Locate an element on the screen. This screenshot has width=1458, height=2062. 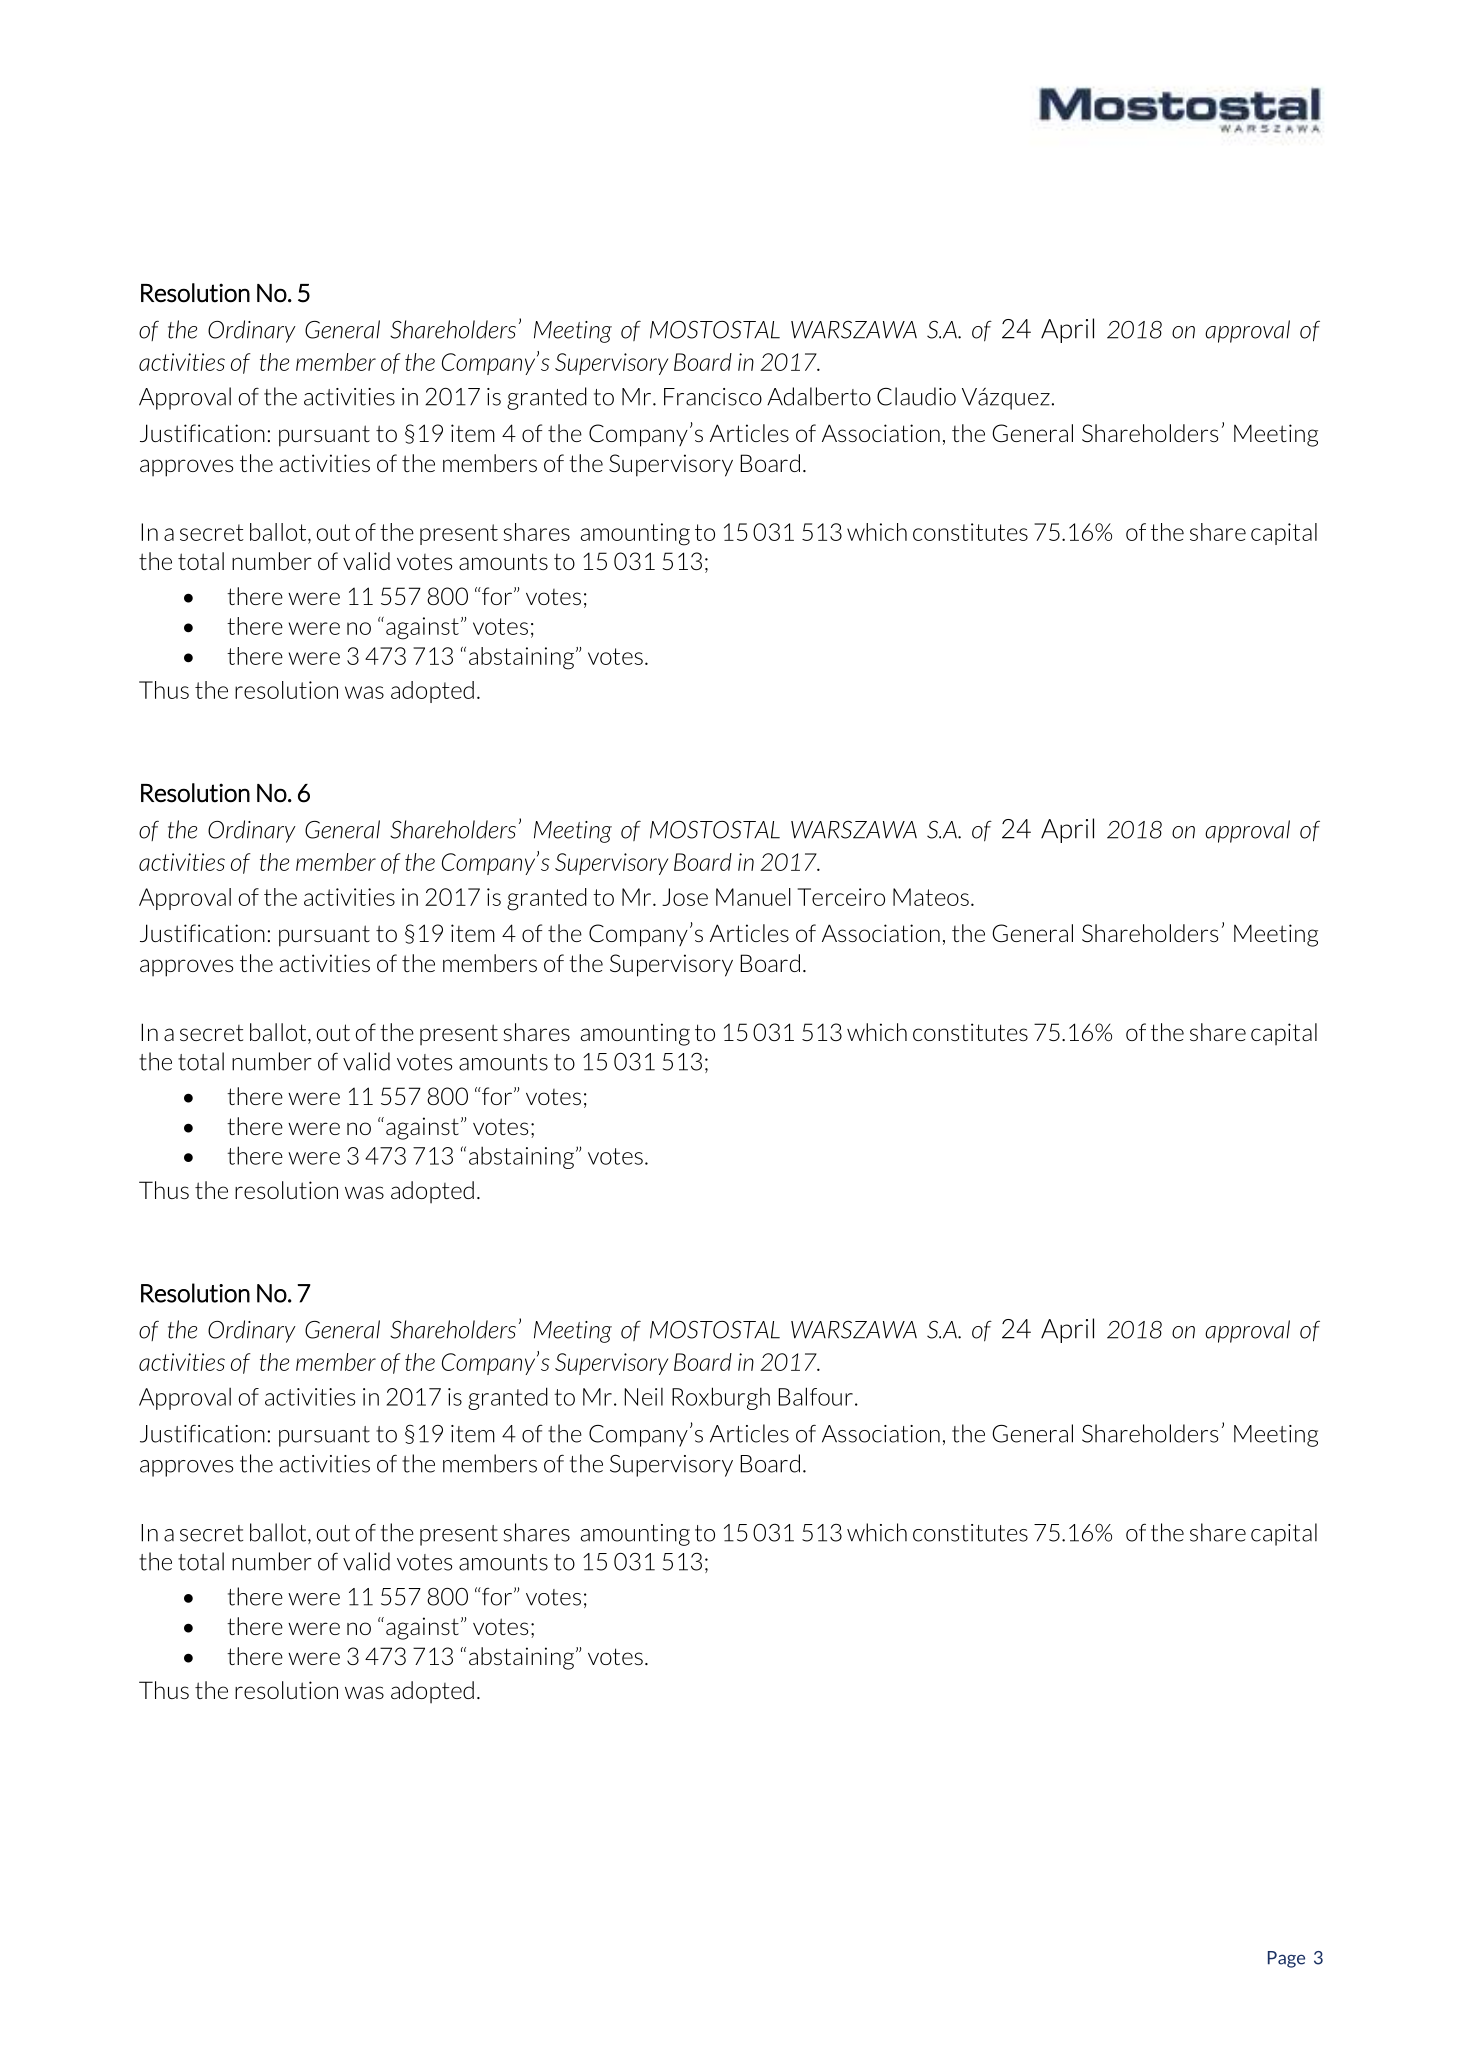
Jose is located at coordinates (685, 897).
